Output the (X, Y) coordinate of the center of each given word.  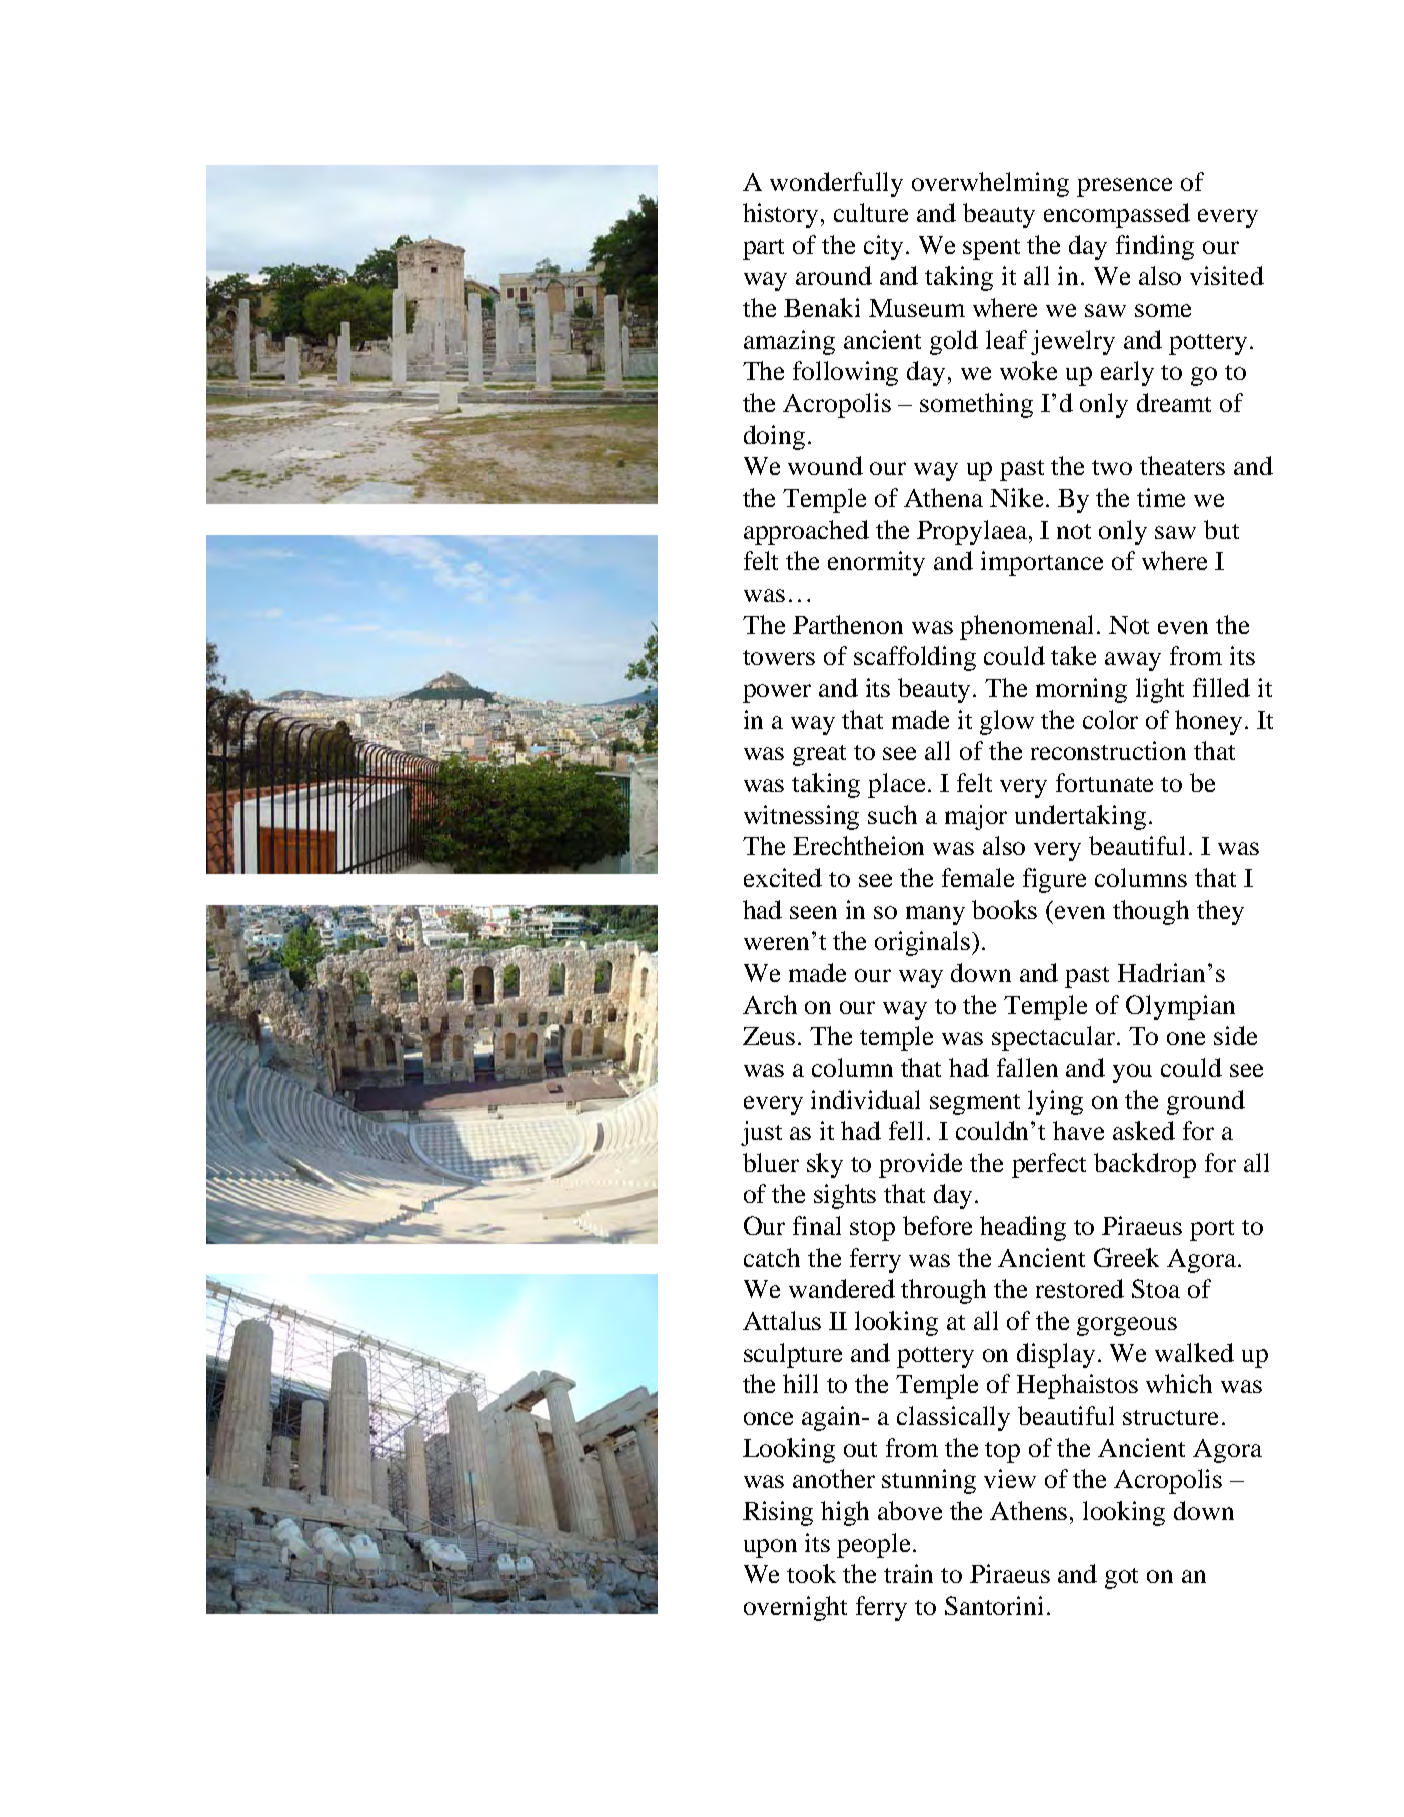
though (1151, 912)
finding (1155, 247)
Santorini (994, 1605)
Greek (1126, 1257)
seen (813, 912)
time (1161, 497)
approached (806, 532)
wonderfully (836, 184)
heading (1023, 1228)
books (1004, 909)
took (811, 1573)
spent (991, 249)
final (817, 1225)
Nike (1016, 497)
